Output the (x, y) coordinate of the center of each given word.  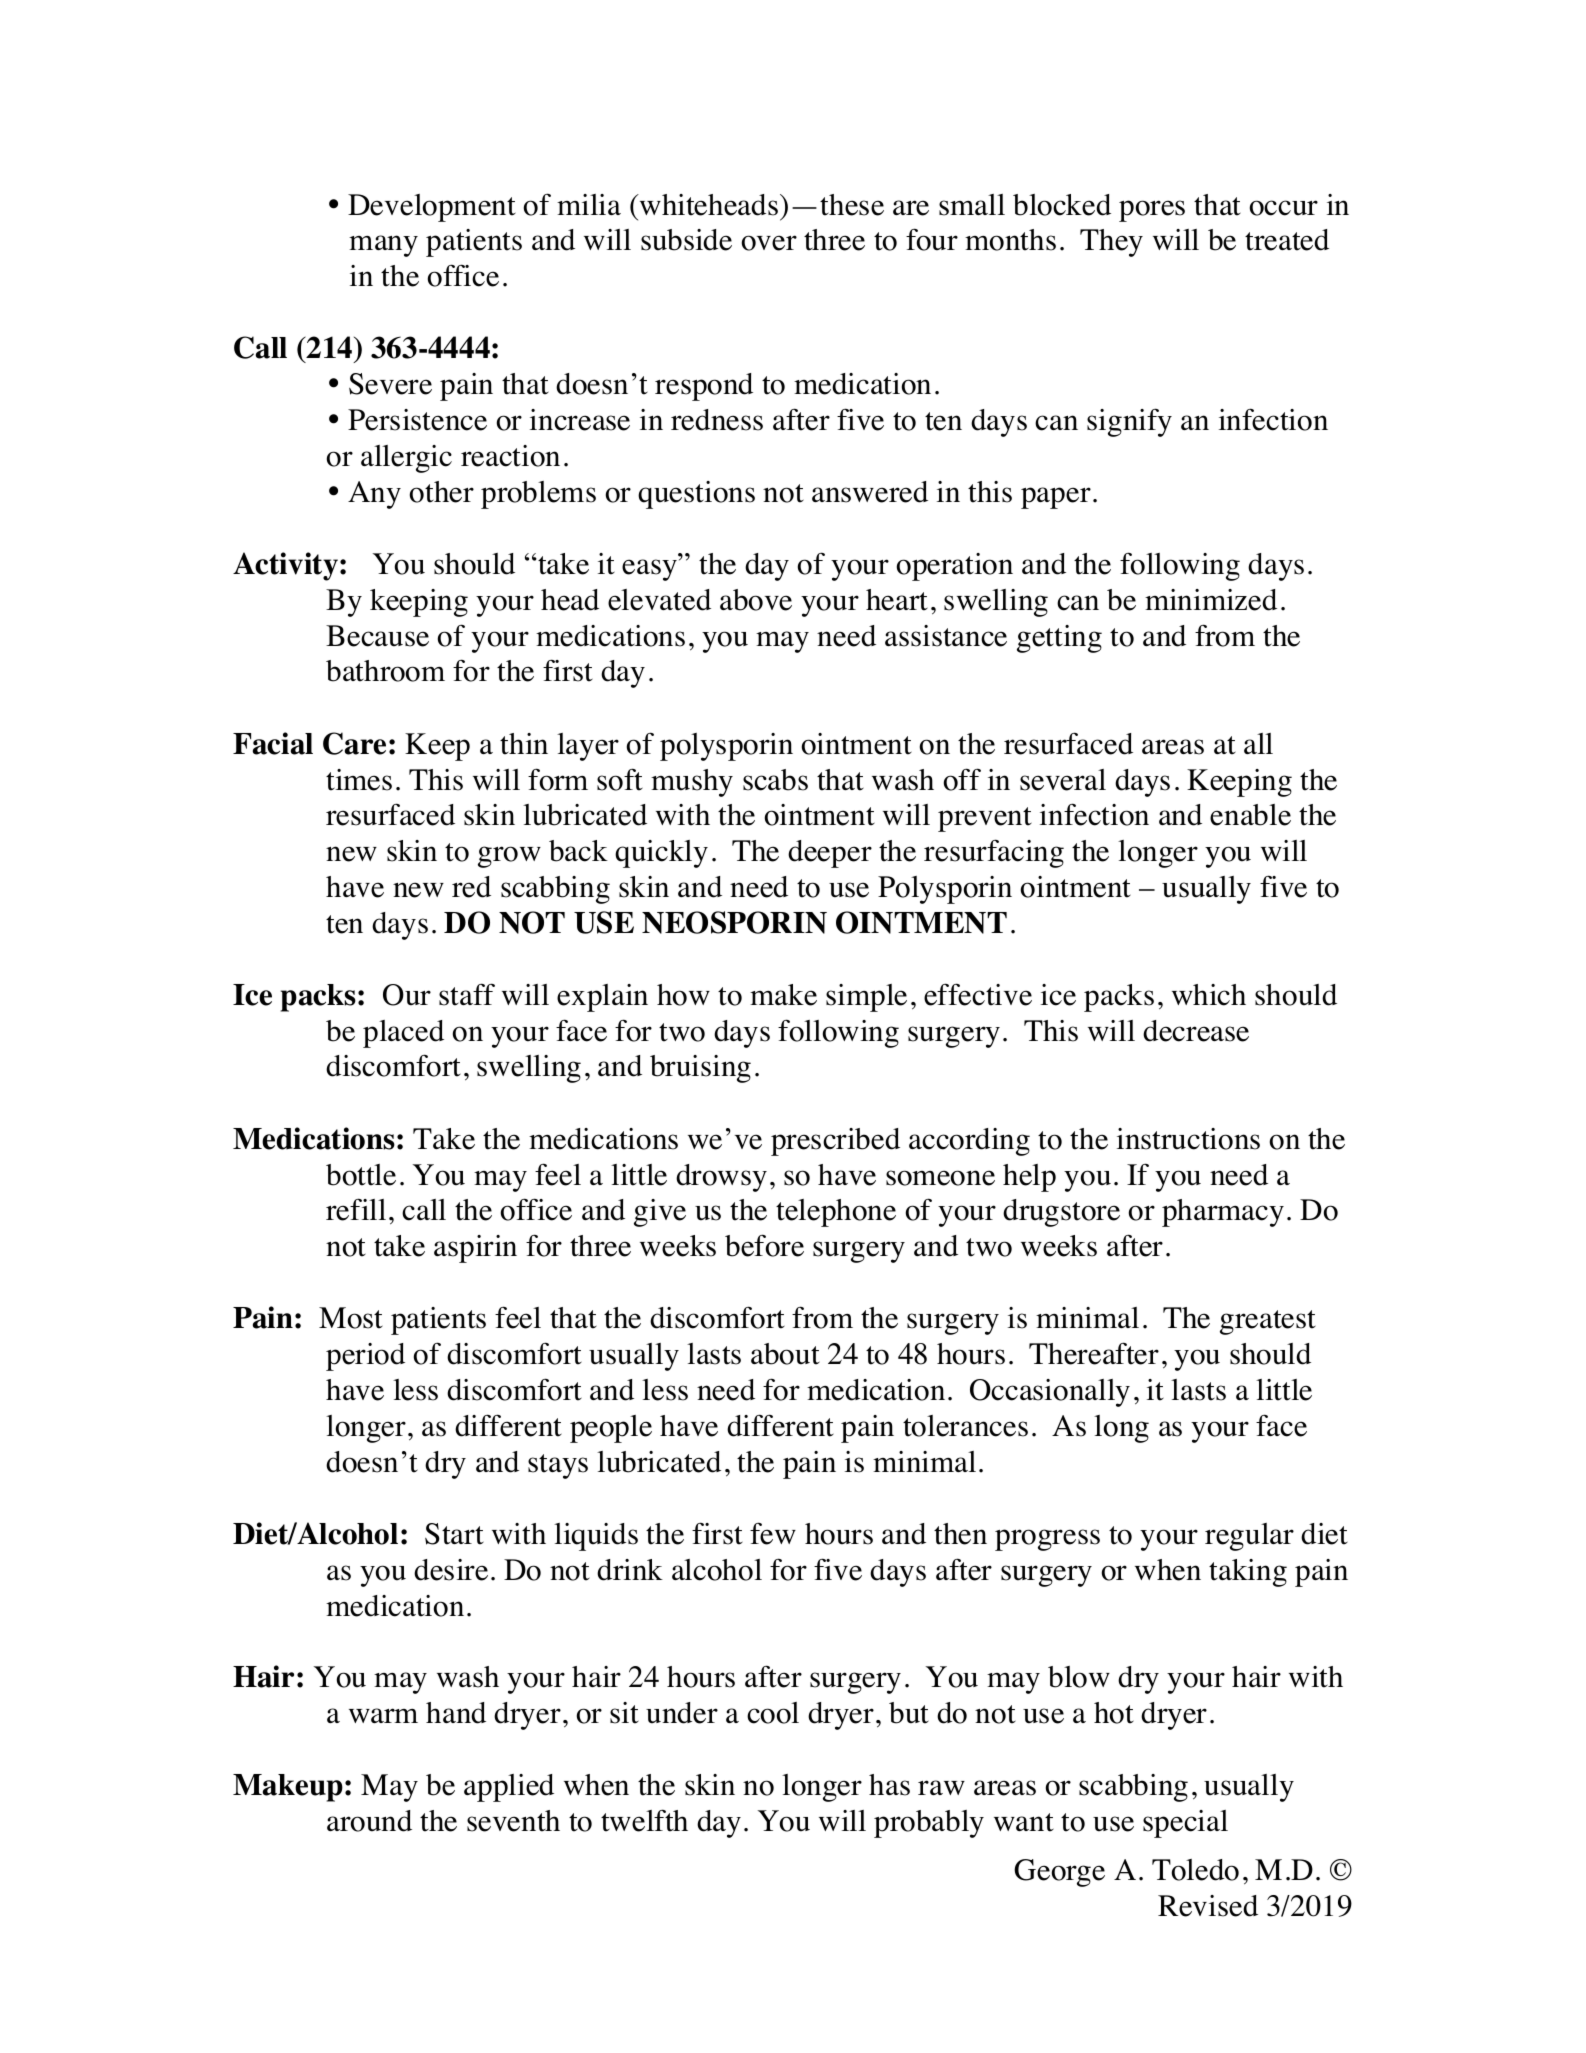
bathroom (385, 671)
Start (454, 1534)
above (756, 600)
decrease (1196, 1031)
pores (1152, 211)
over (769, 243)
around (369, 1821)
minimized (1211, 600)
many (383, 246)
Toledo (1195, 1870)
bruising (700, 1069)
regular (1249, 1537)
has (889, 1785)
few (773, 1533)
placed (403, 1034)
